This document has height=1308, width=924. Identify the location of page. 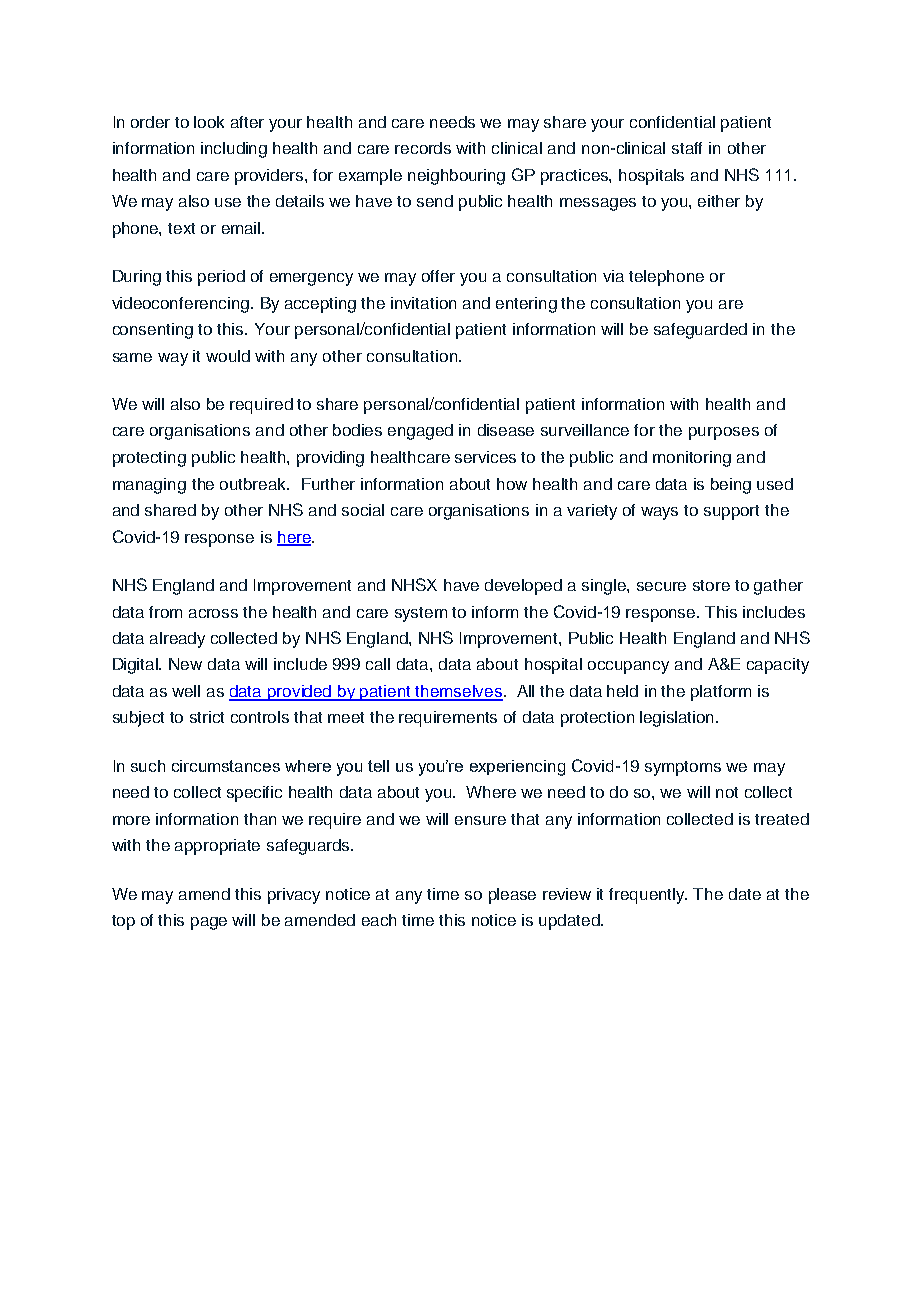
(209, 923).
